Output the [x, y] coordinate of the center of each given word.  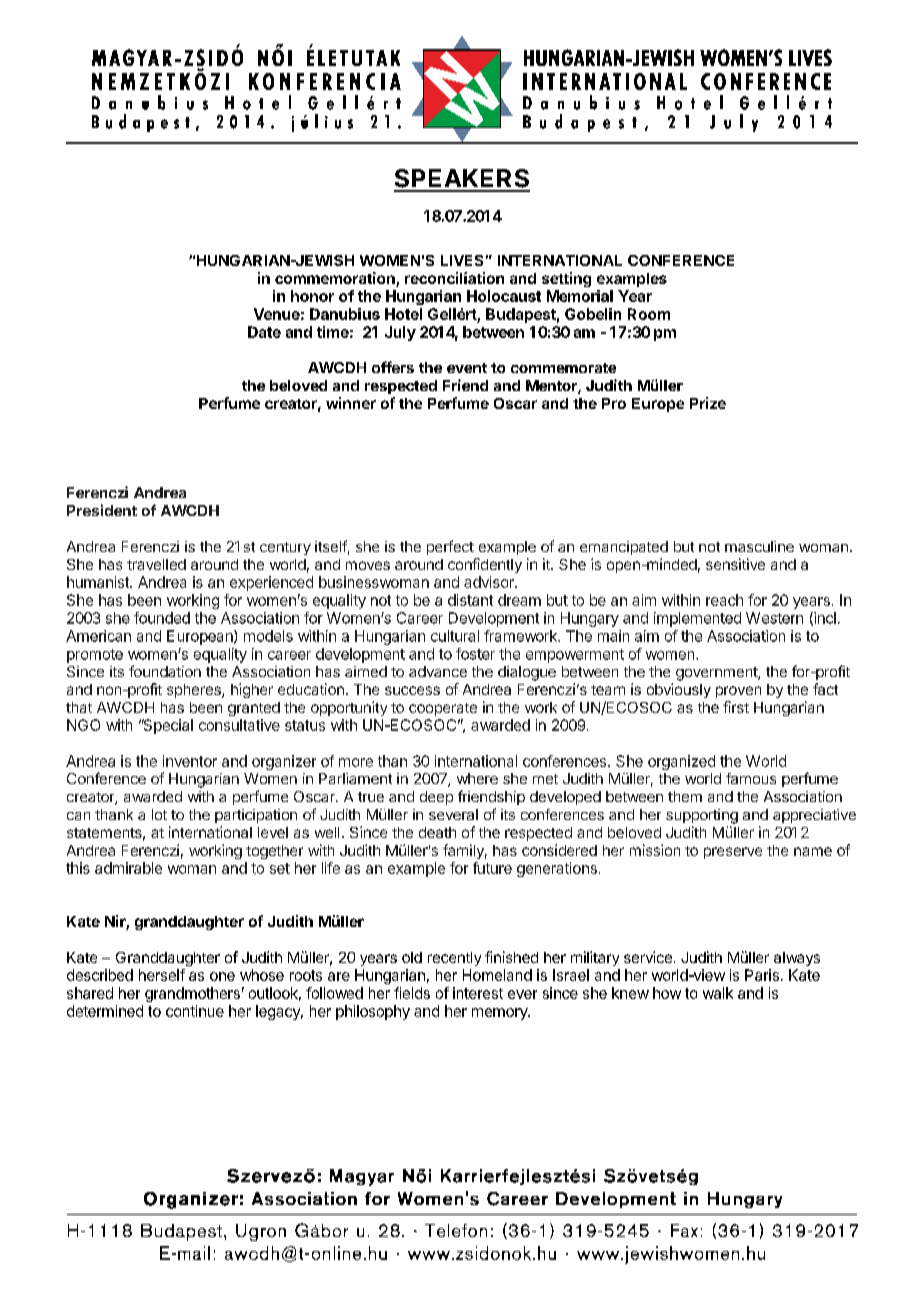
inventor [190, 761]
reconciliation [454, 278]
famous [751, 778]
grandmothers [192, 994]
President [102, 510]
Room [649, 314]
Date [264, 332]
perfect [450, 547]
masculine [759, 546]
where [477, 778]
